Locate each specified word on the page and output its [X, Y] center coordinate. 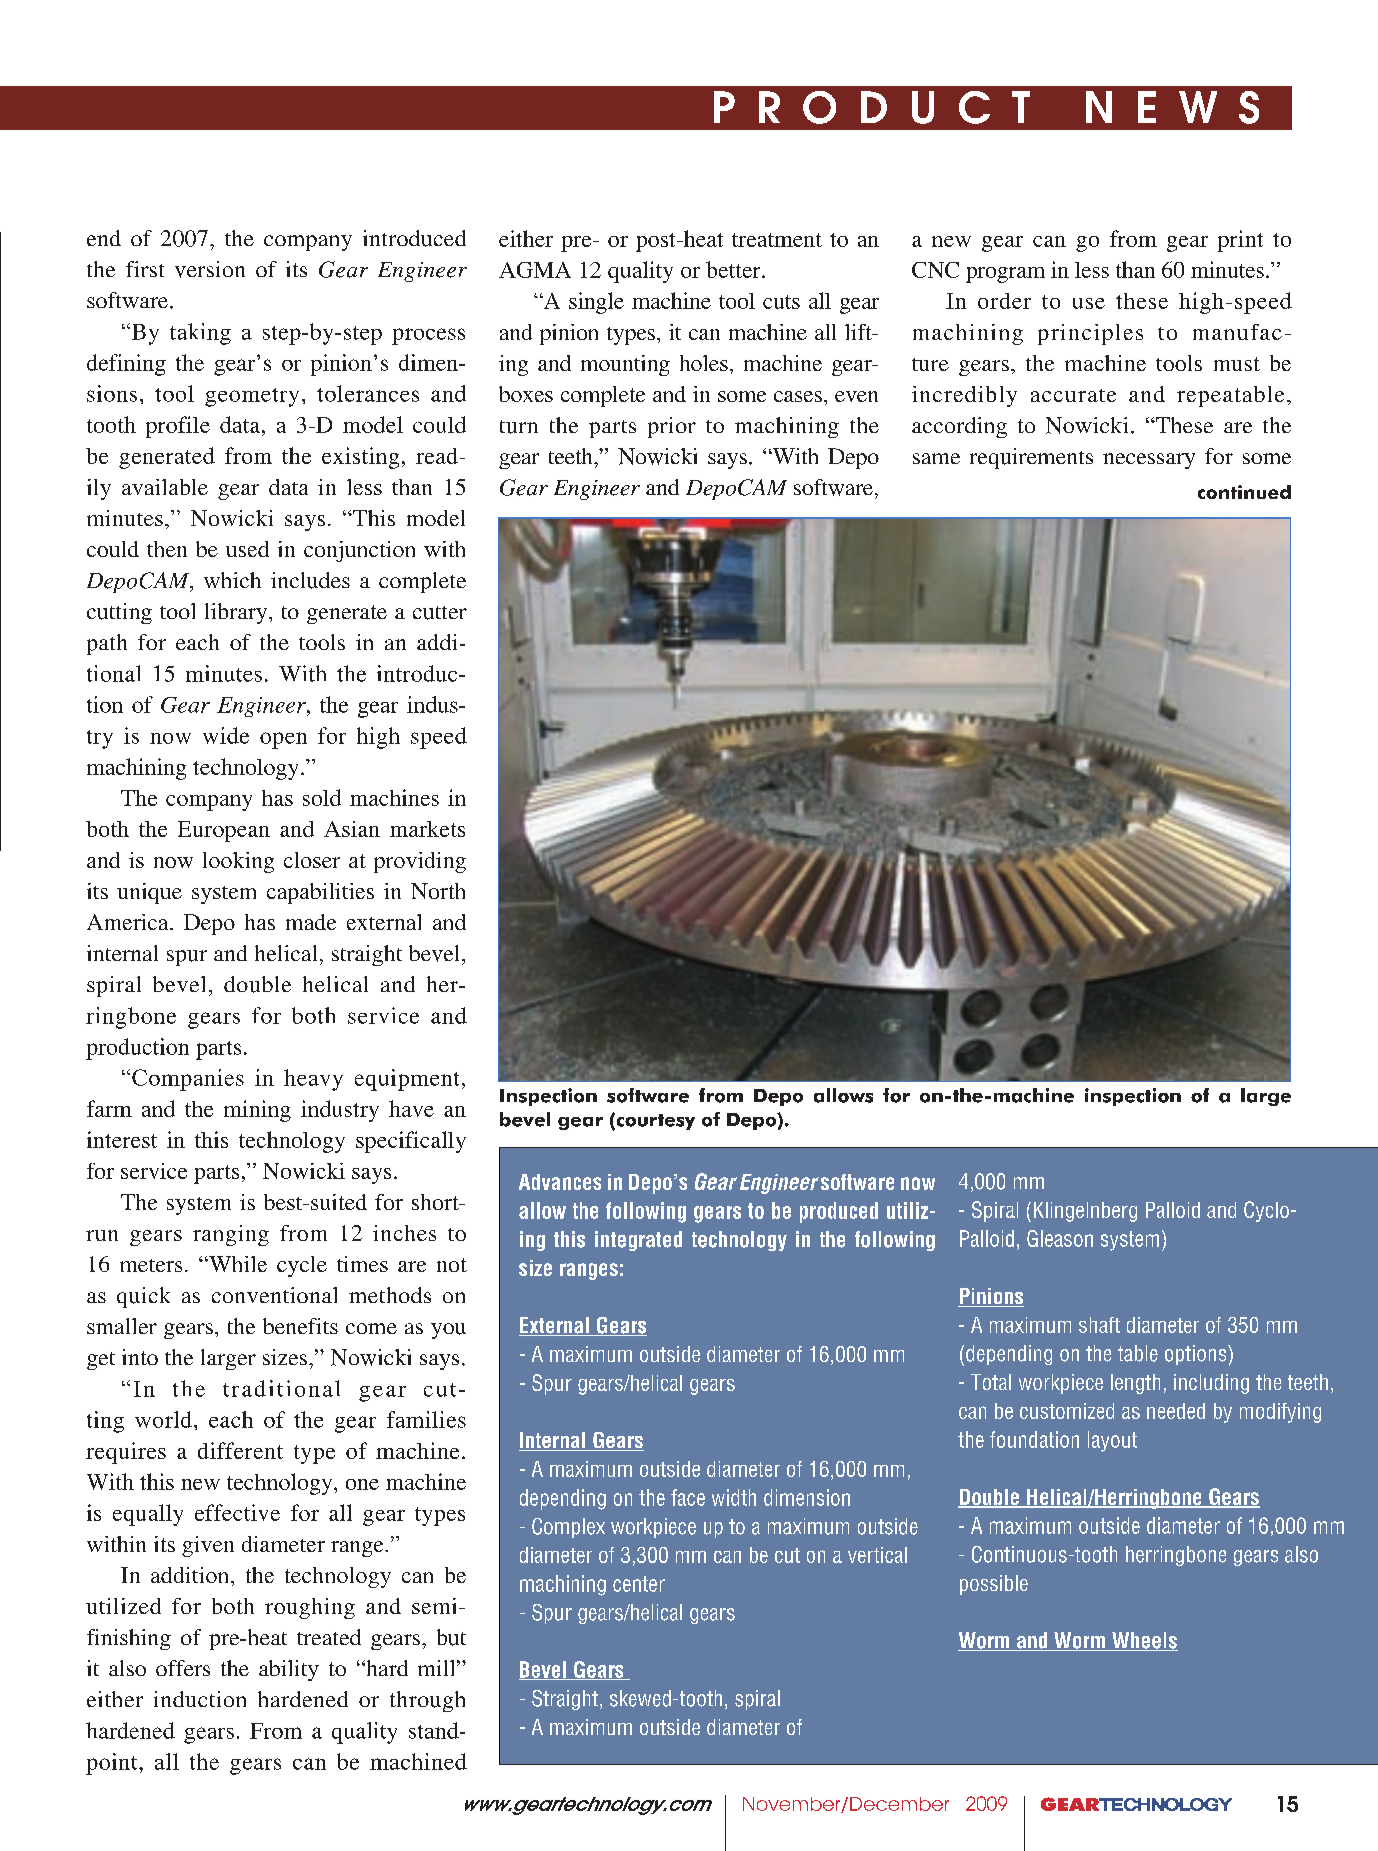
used [247, 549]
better [734, 269]
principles [1090, 334]
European [224, 831]
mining [257, 1111]
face [688, 1497]
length [1135, 1384]
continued [1244, 492]
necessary [1149, 461]
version [210, 269]
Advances [560, 1182]
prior [672, 427]
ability [289, 1670]
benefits [300, 1326]
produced [839, 1212]
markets [427, 829]
